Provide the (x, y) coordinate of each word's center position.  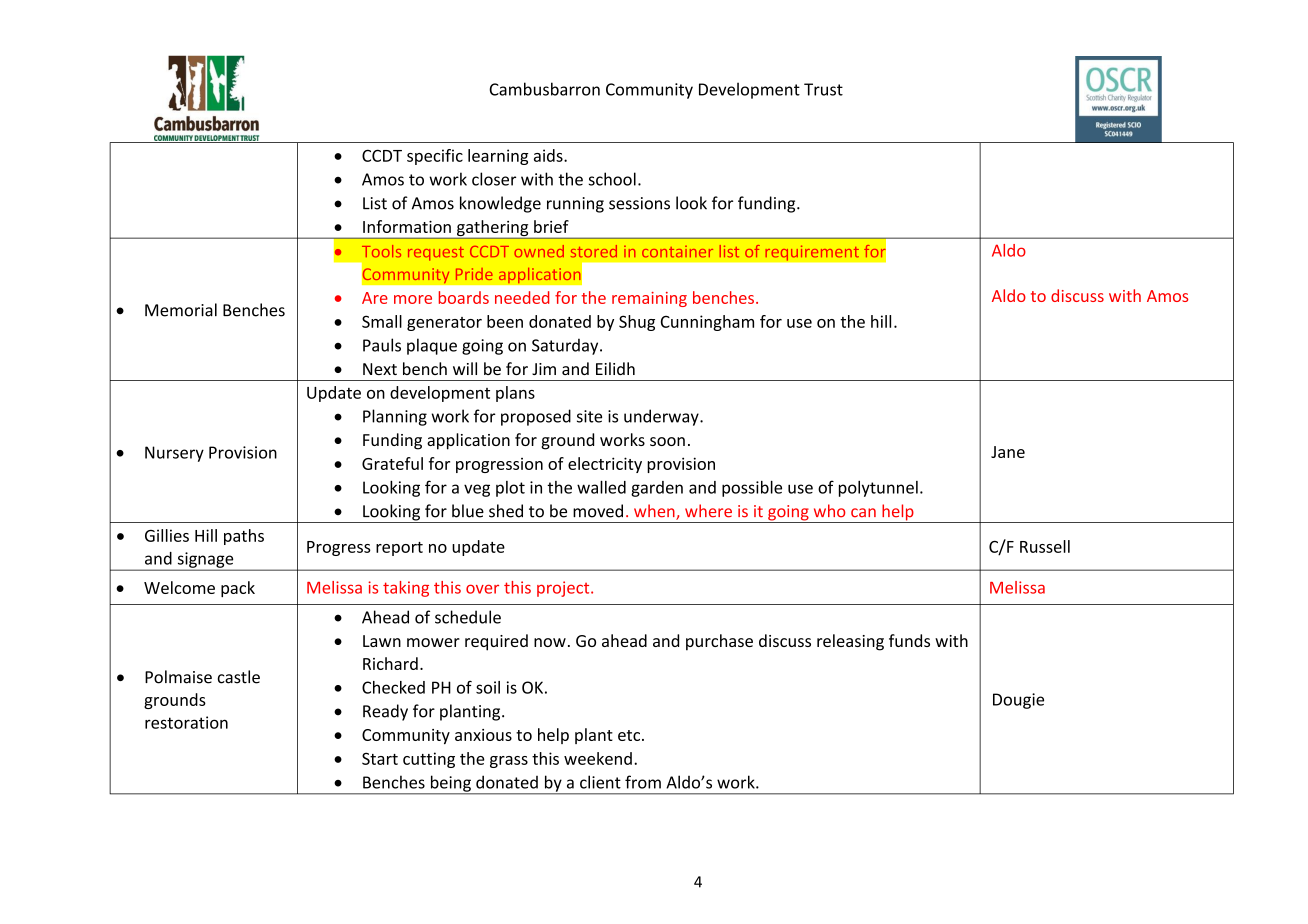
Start (380, 758)
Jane (1008, 452)
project (564, 589)
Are (375, 298)
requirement (812, 253)
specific (435, 157)
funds (909, 640)
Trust (823, 89)
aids (549, 155)
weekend (598, 758)
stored (594, 251)
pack (238, 589)
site (589, 416)
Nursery (174, 454)
